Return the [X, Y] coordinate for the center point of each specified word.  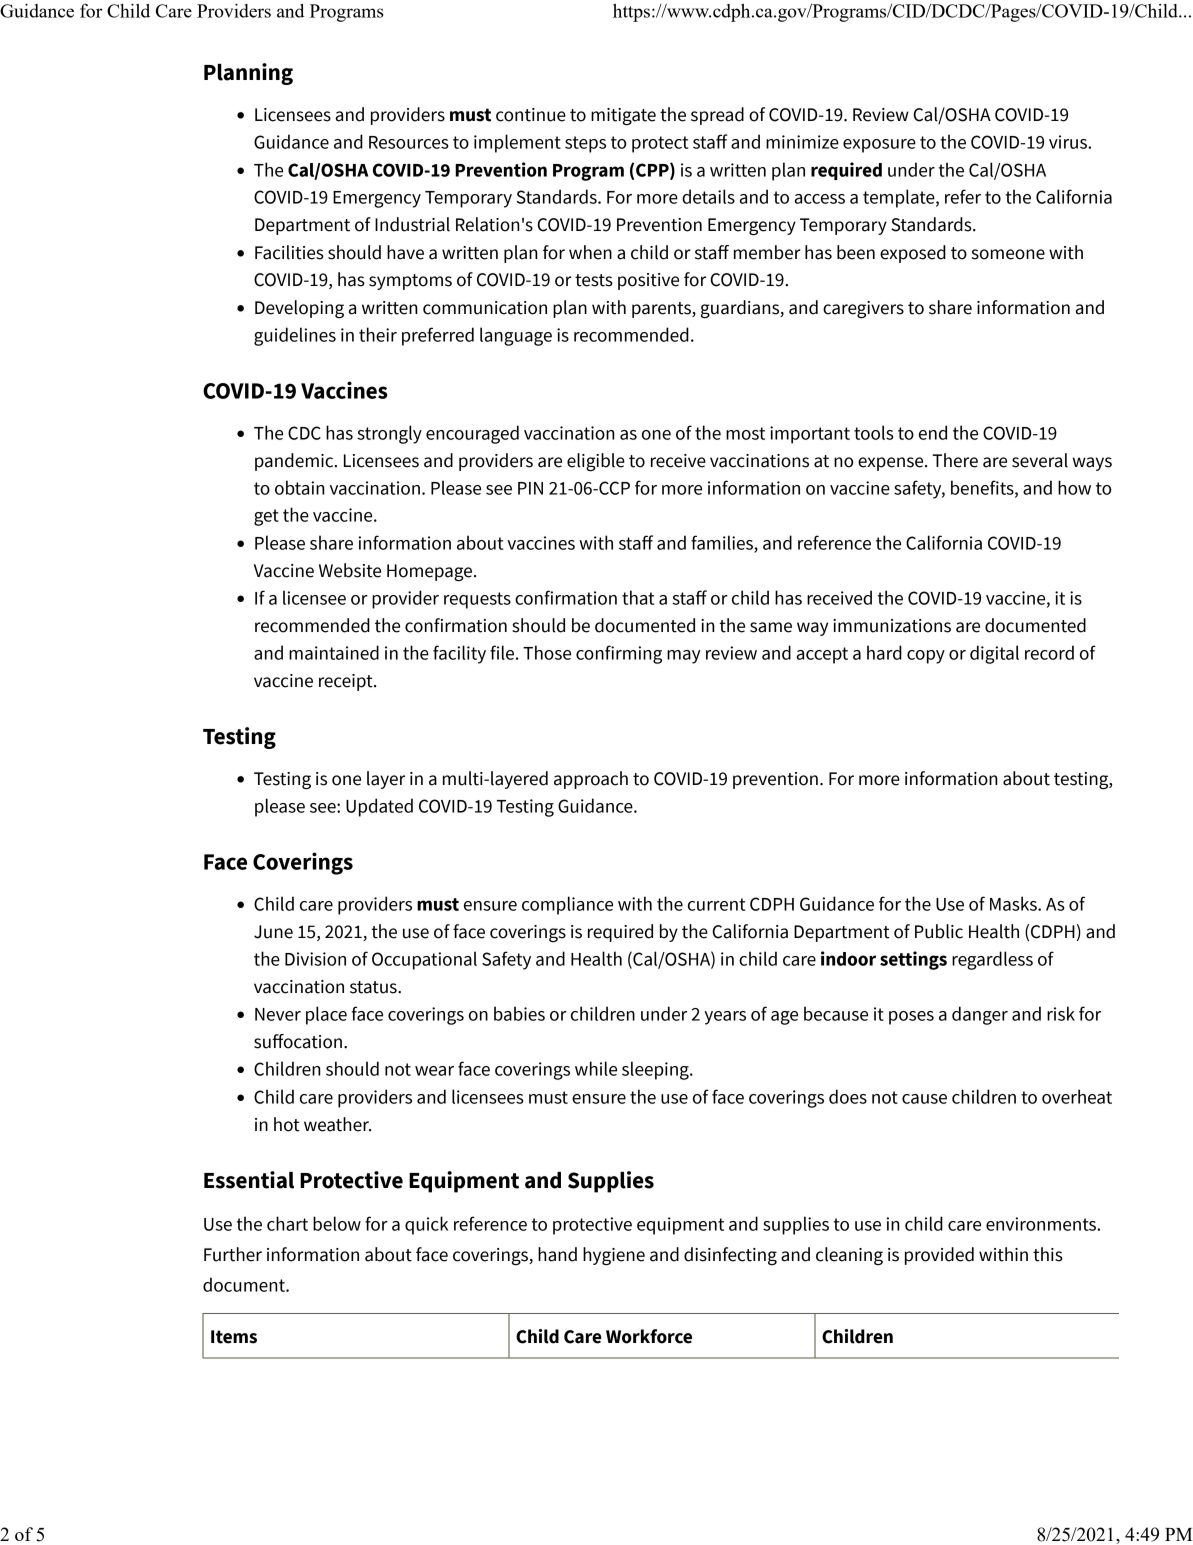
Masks [1014, 903]
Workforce [649, 1336]
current [716, 904]
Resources [409, 142]
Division [315, 959]
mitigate [623, 116]
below [337, 1223]
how [1074, 487]
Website [350, 570]
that [638, 597]
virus [1069, 142]
